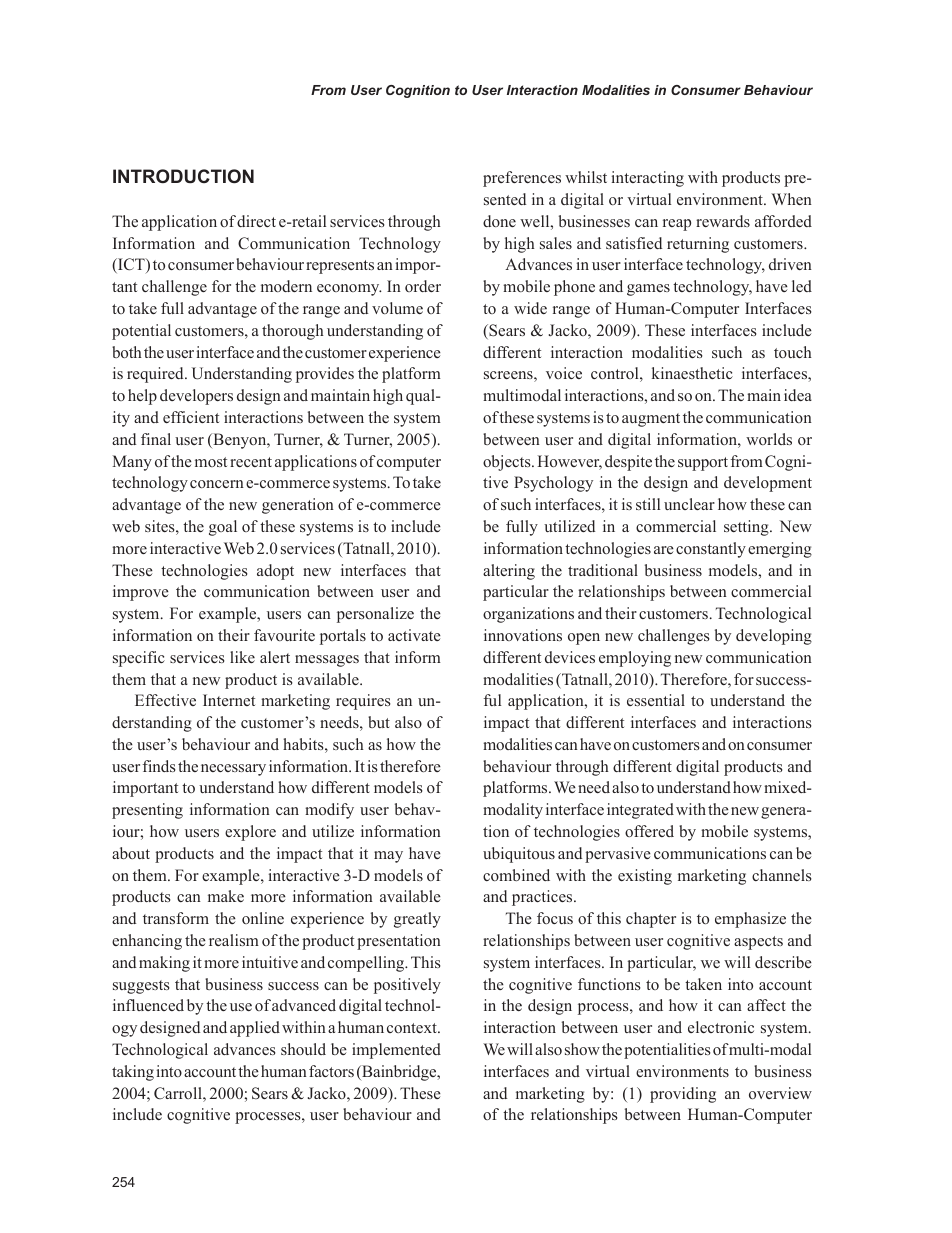  What do you see at coordinates (242, 657) in the screenshot?
I see `like` at bounding box center [242, 657].
